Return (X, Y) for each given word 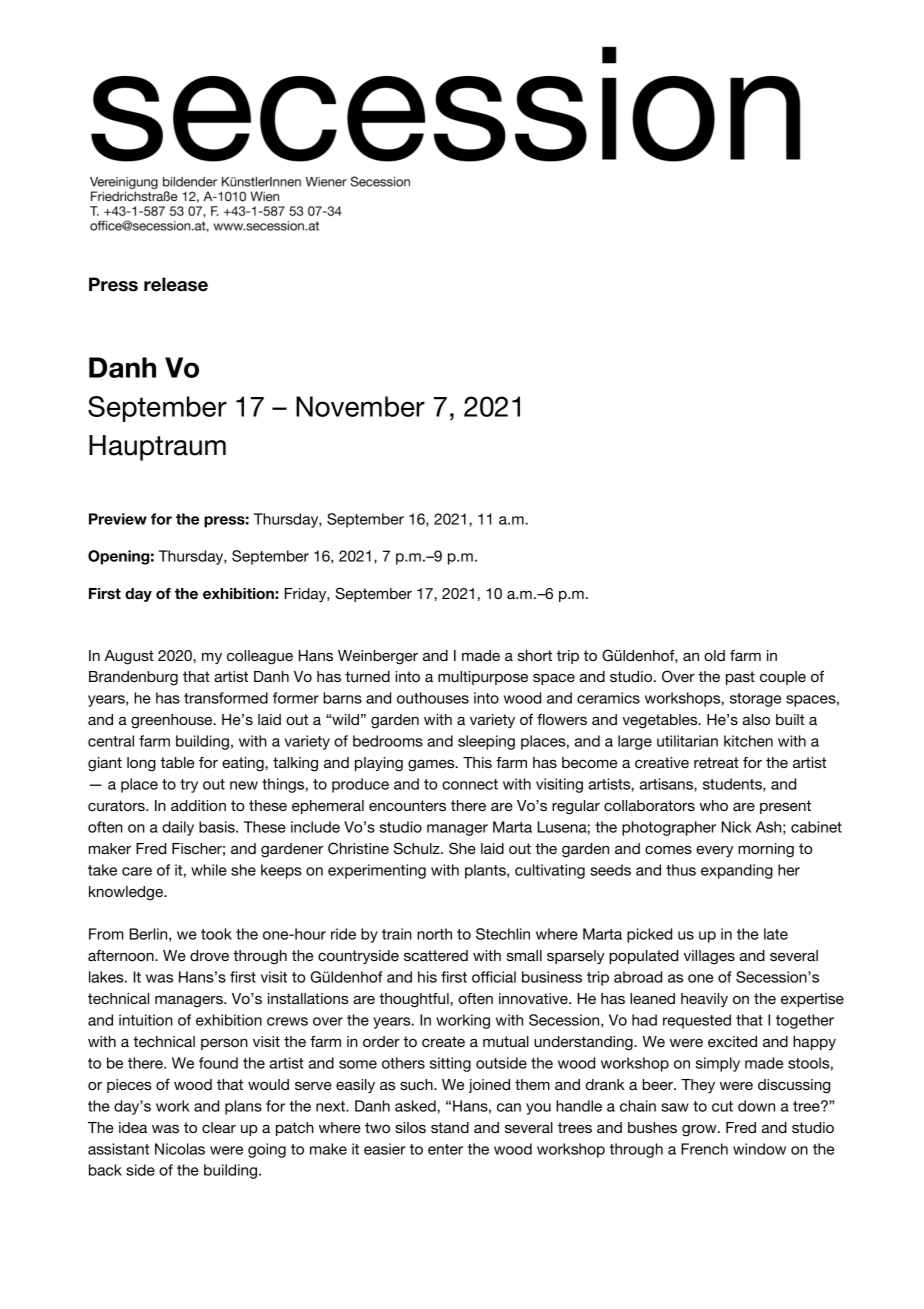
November (360, 406)
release (176, 284)
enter (445, 1149)
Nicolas (180, 1149)
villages (709, 957)
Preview (118, 519)
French (704, 1149)
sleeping (486, 742)
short (535, 655)
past (740, 678)
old (714, 655)
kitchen (748, 741)
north (434, 934)
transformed (226, 698)
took (216, 934)
